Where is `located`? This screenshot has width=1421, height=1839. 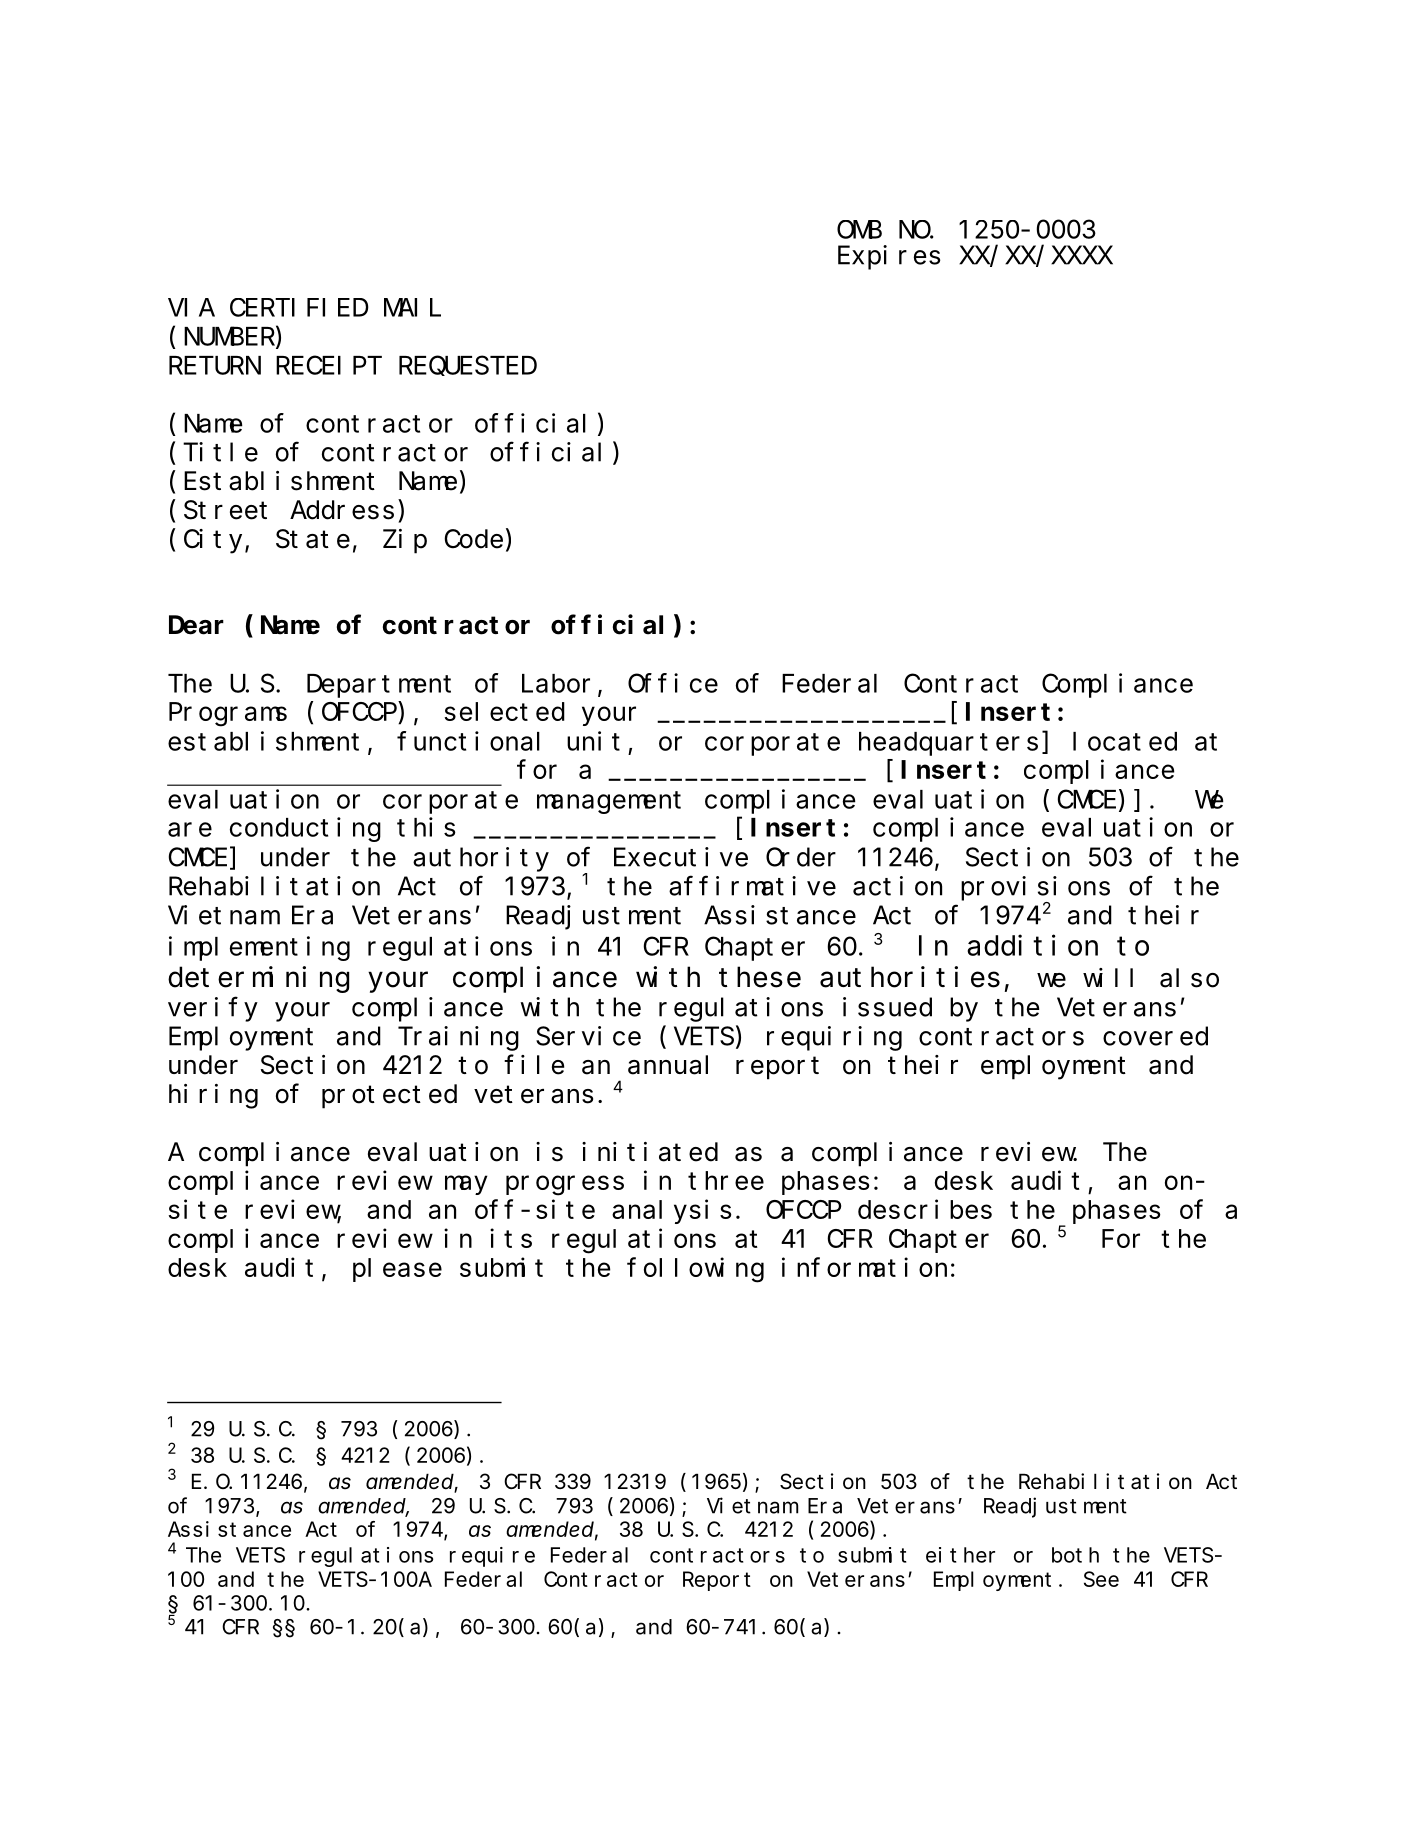
located is located at coordinates (1125, 741).
